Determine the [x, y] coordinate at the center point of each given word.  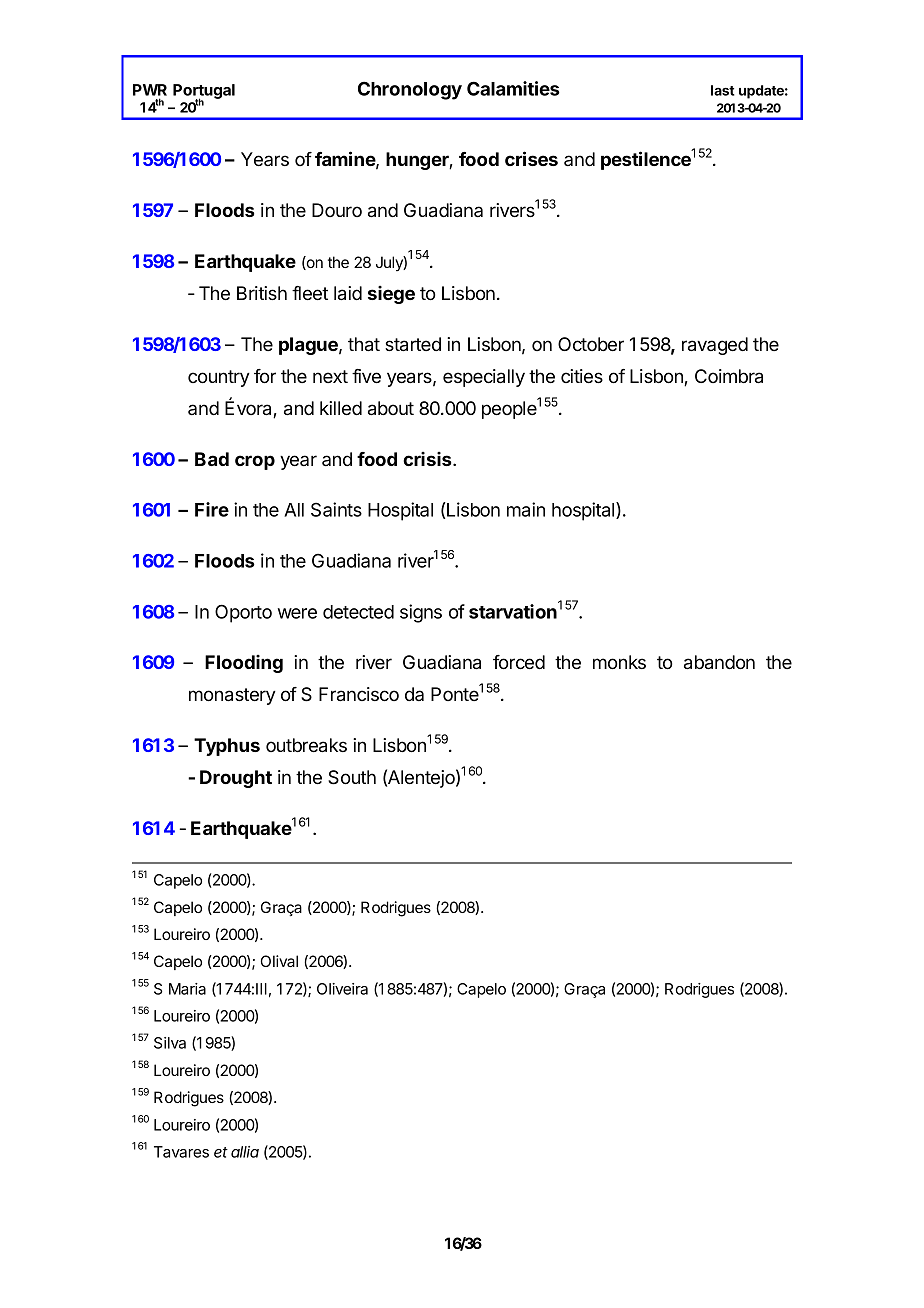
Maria [187, 989]
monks [619, 662]
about [391, 408]
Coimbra [729, 376]
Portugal [204, 93]
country [219, 378]
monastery [232, 696]
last [723, 90]
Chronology [410, 90]
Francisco [359, 694]
